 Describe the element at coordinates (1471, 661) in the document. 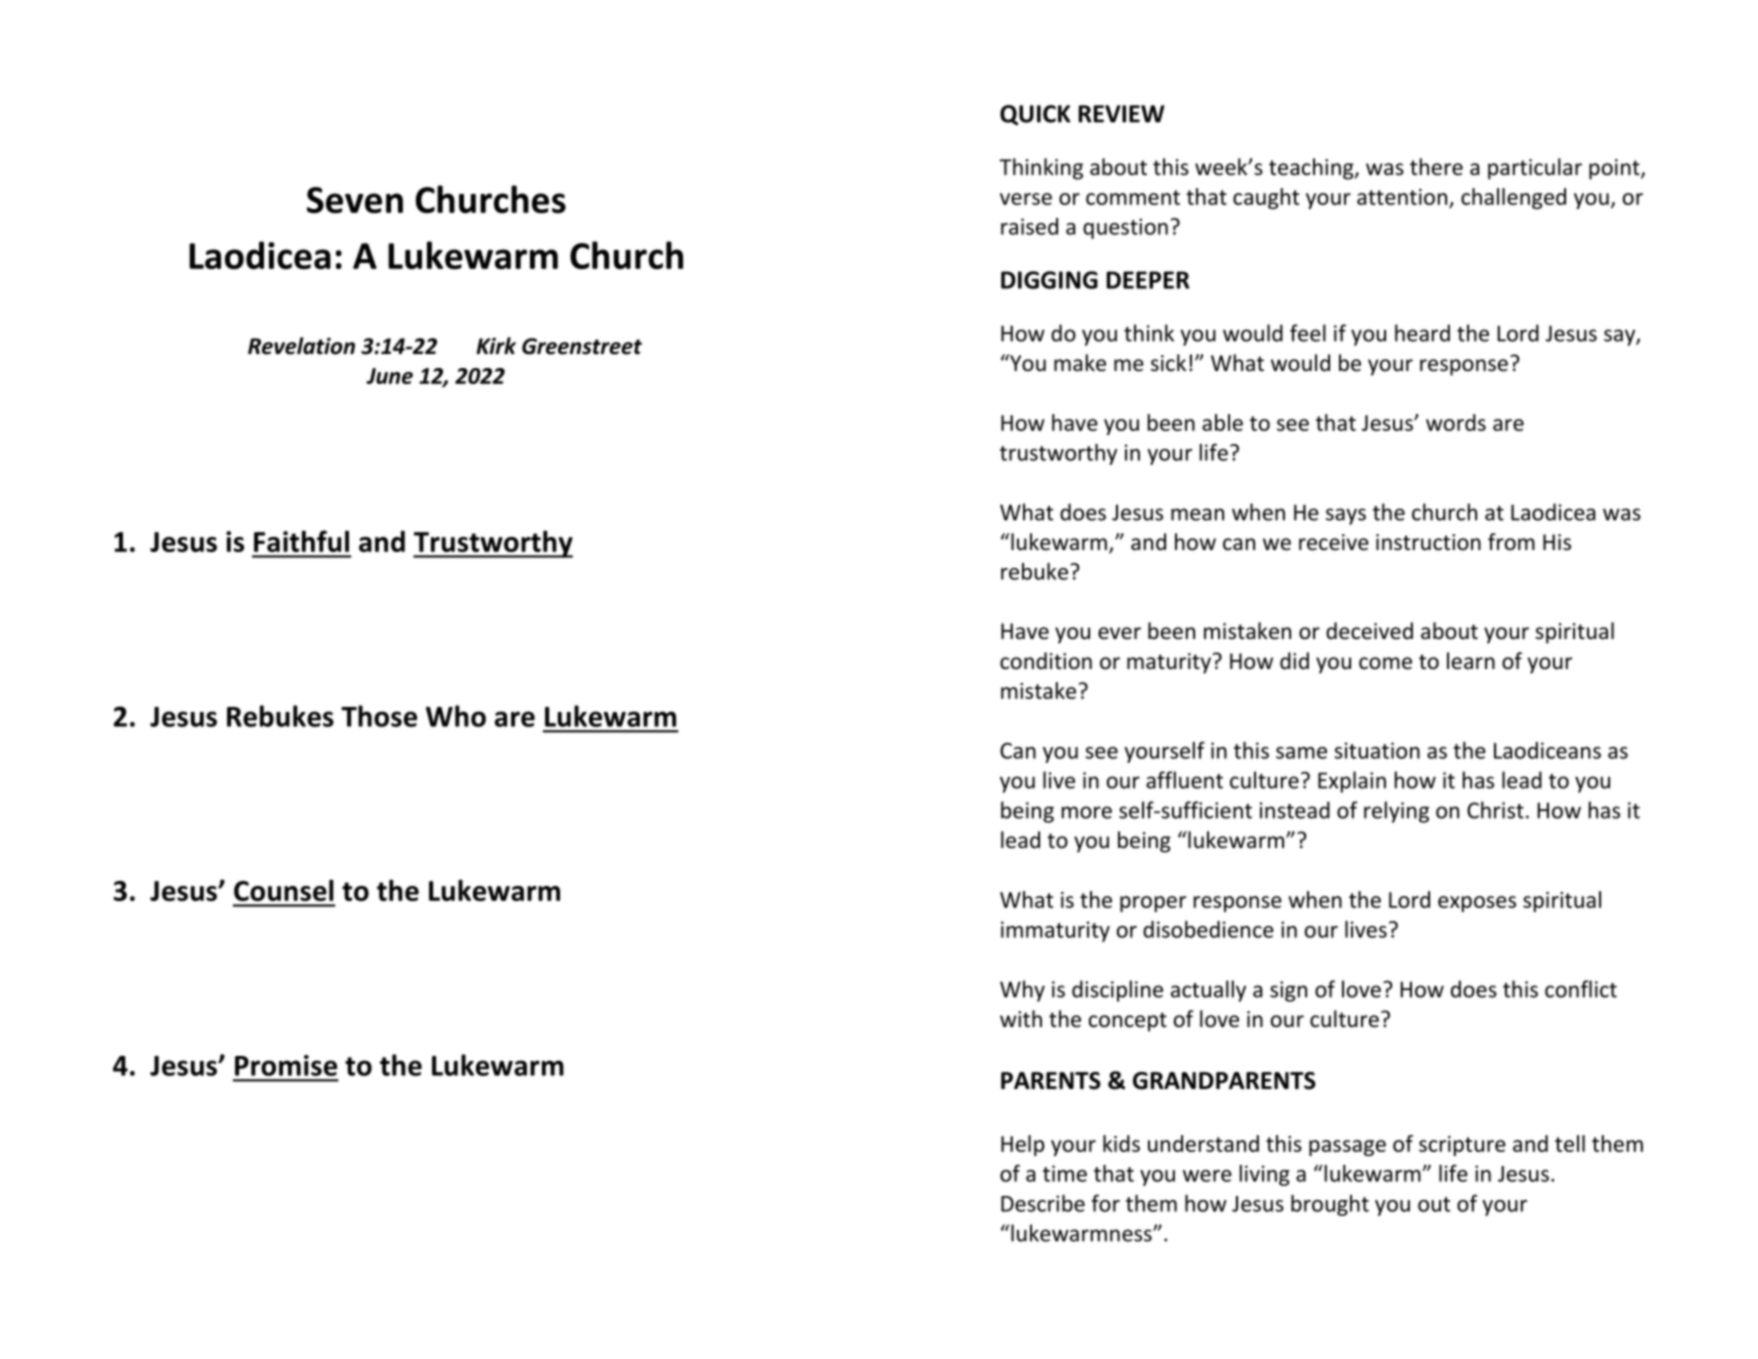

I see `learn` at that location.
